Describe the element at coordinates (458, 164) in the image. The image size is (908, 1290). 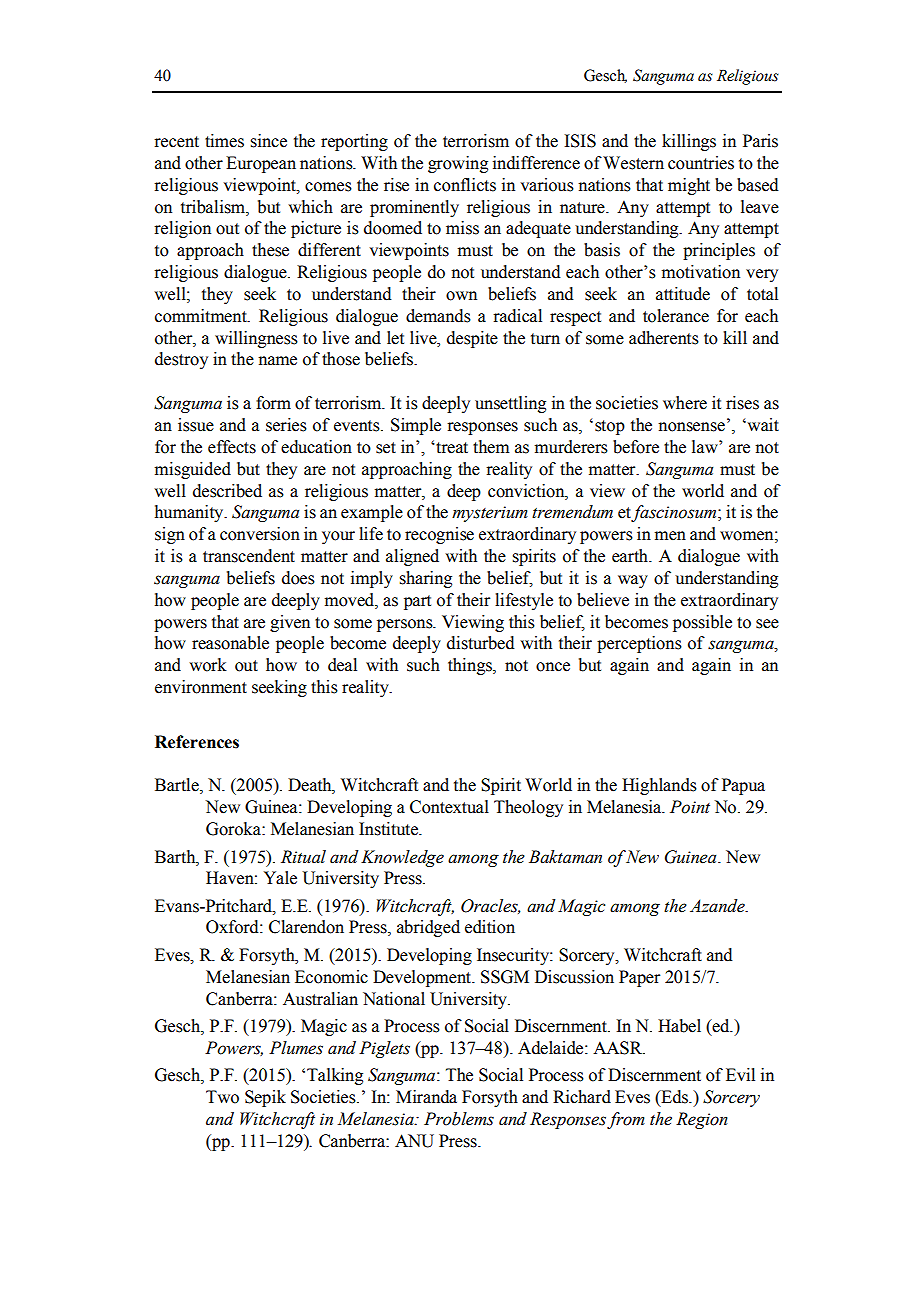
I see `growing` at that location.
